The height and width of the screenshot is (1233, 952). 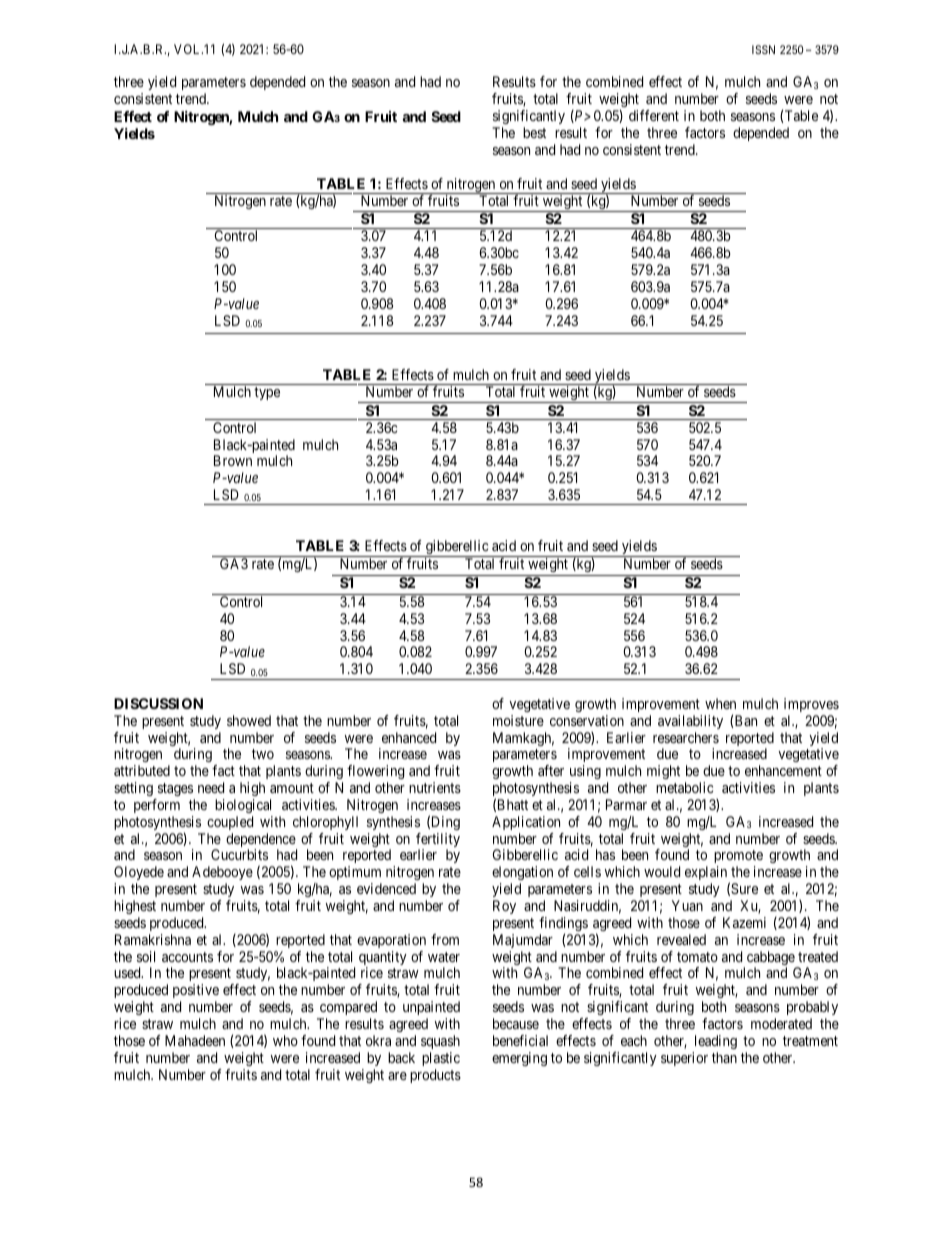 I want to click on type, so click(x=267, y=393).
